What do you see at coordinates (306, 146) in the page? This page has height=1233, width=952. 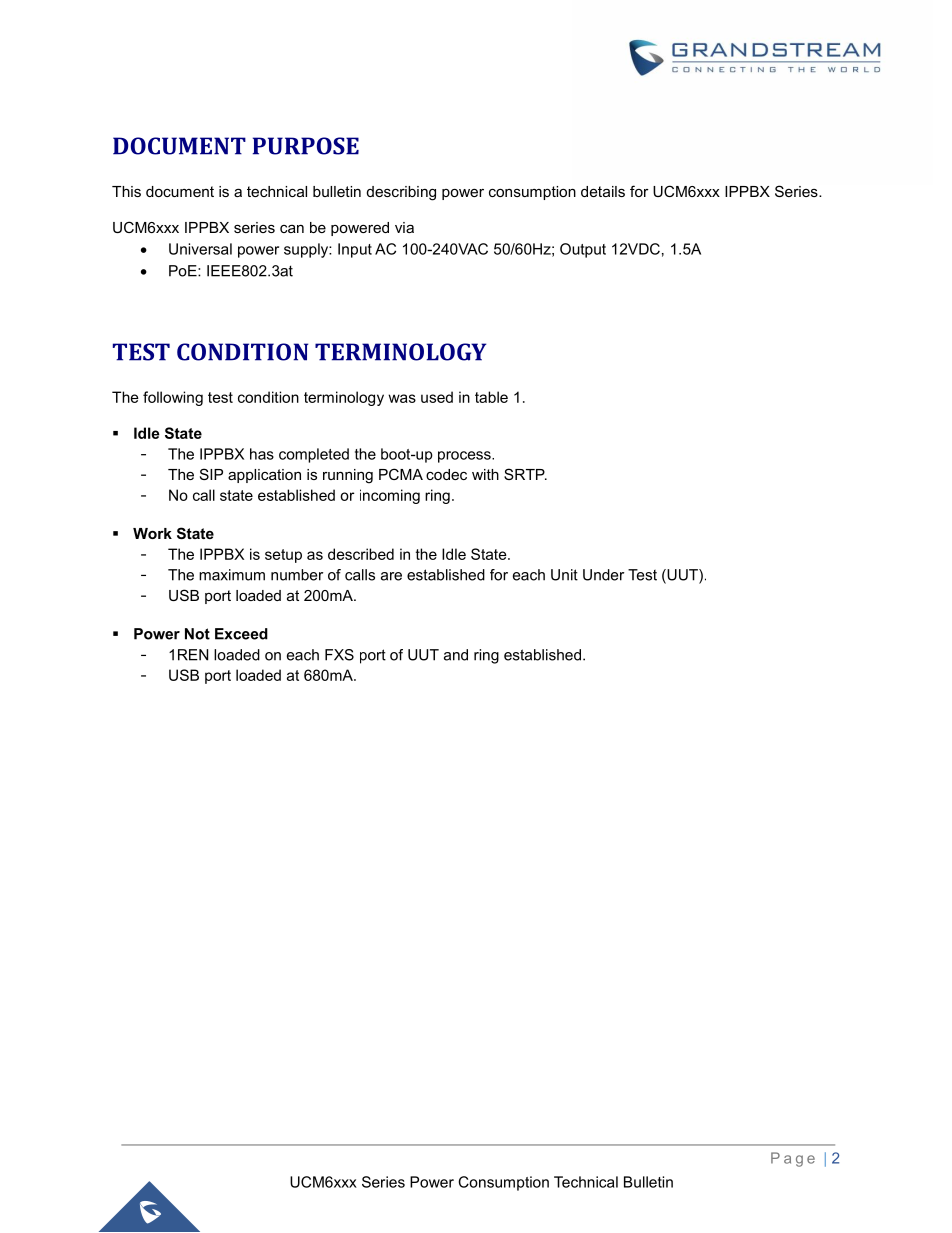 I see `PURPOSE` at bounding box center [306, 146].
